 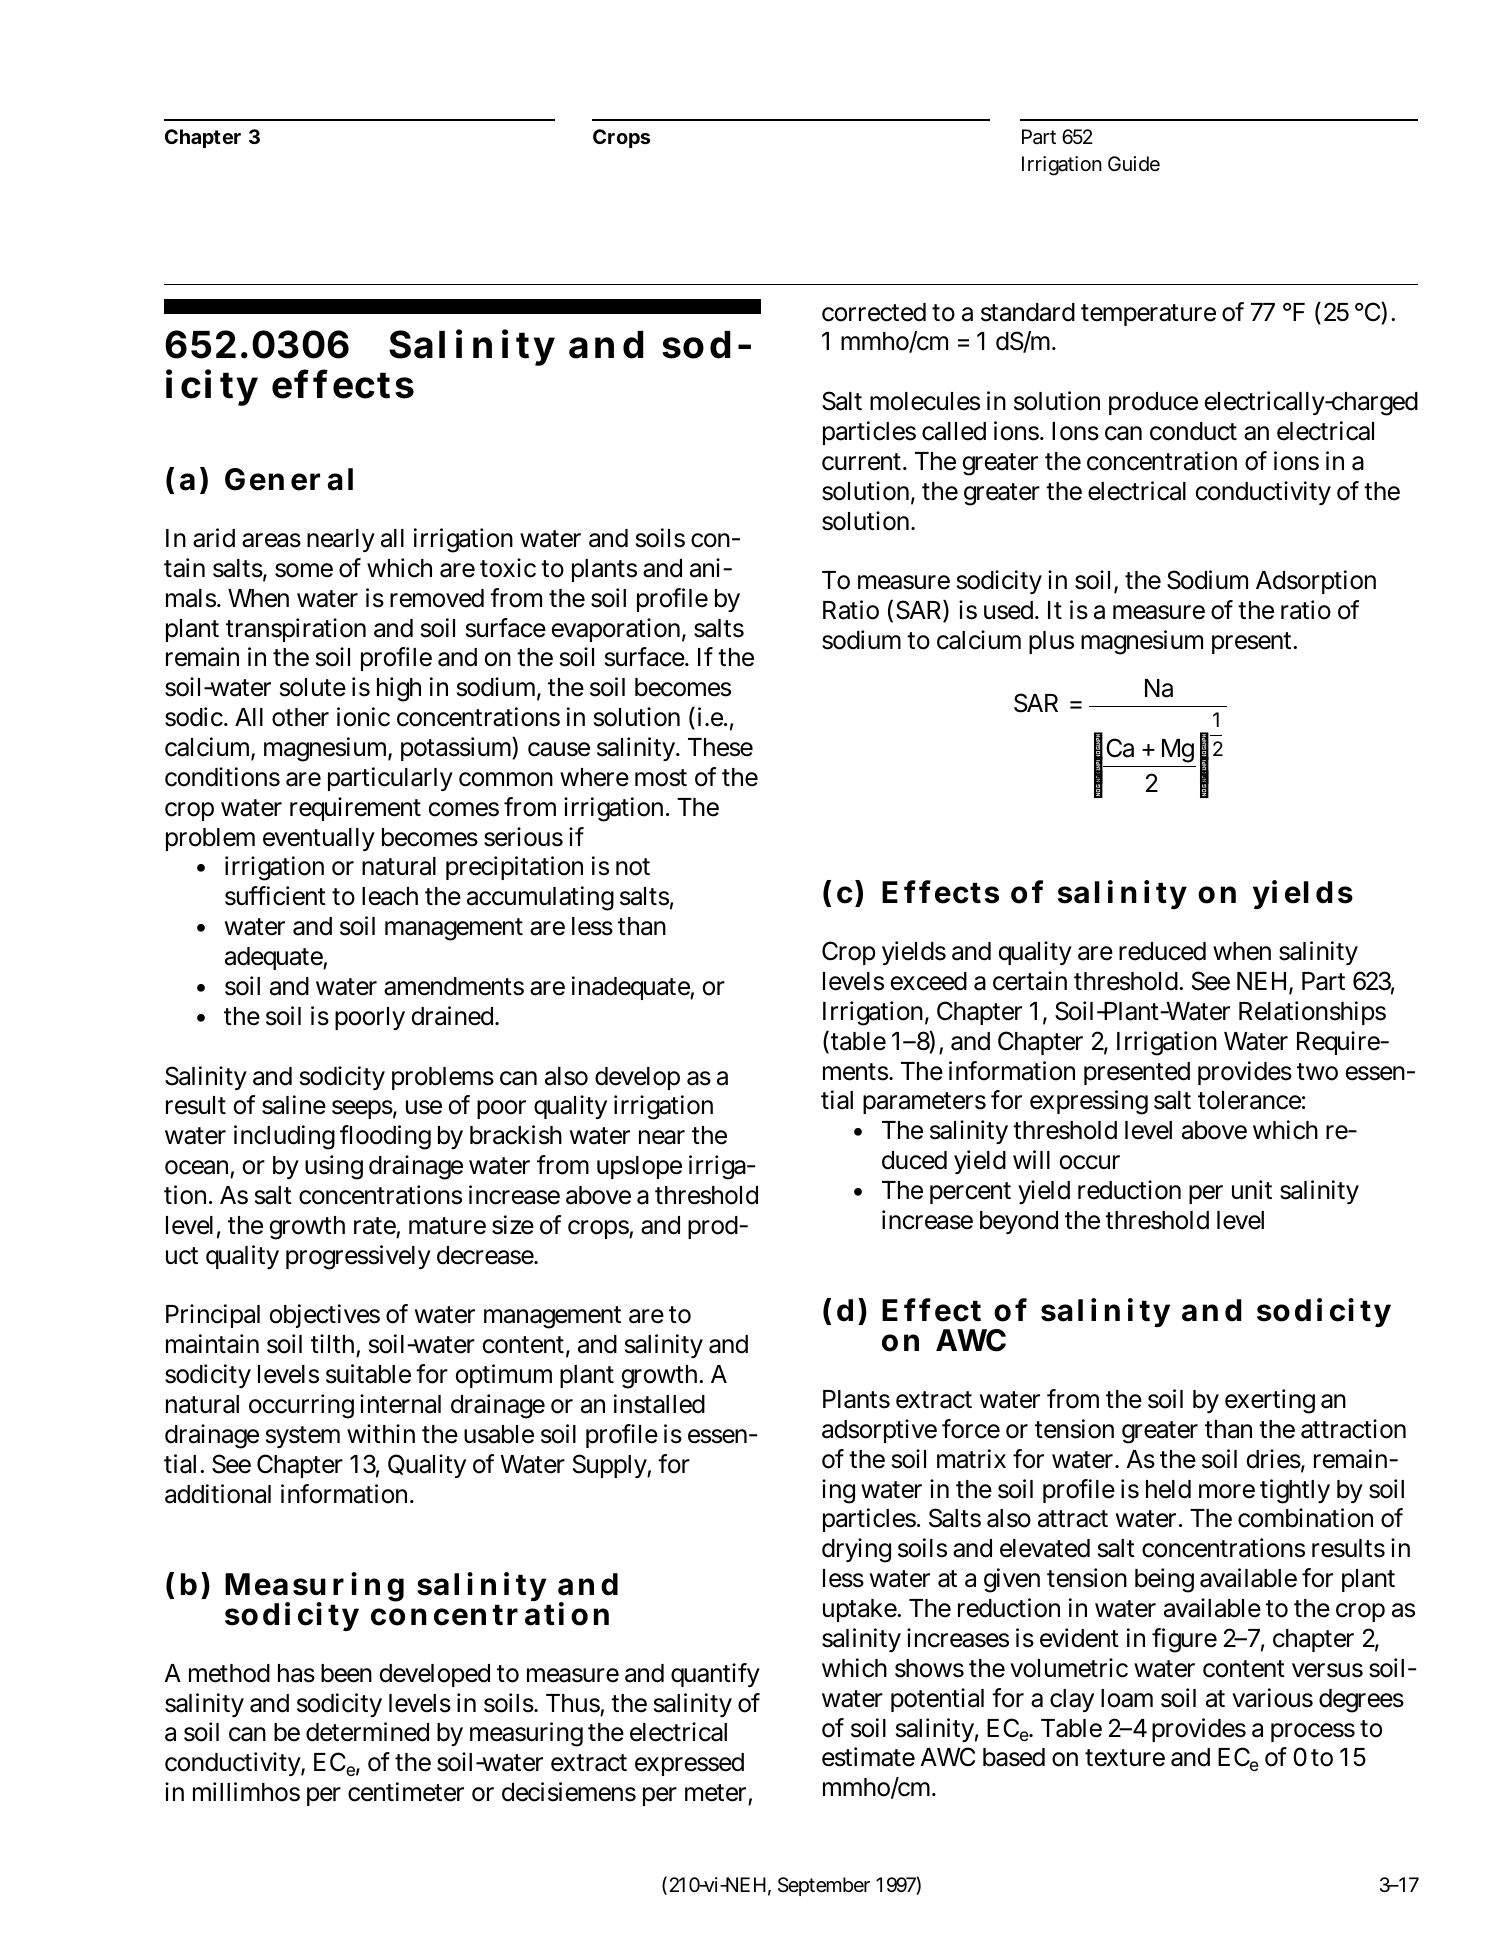 What do you see at coordinates (824, 1886) in the screenshot?
I see `September` at bounding box center [824, 1886].
